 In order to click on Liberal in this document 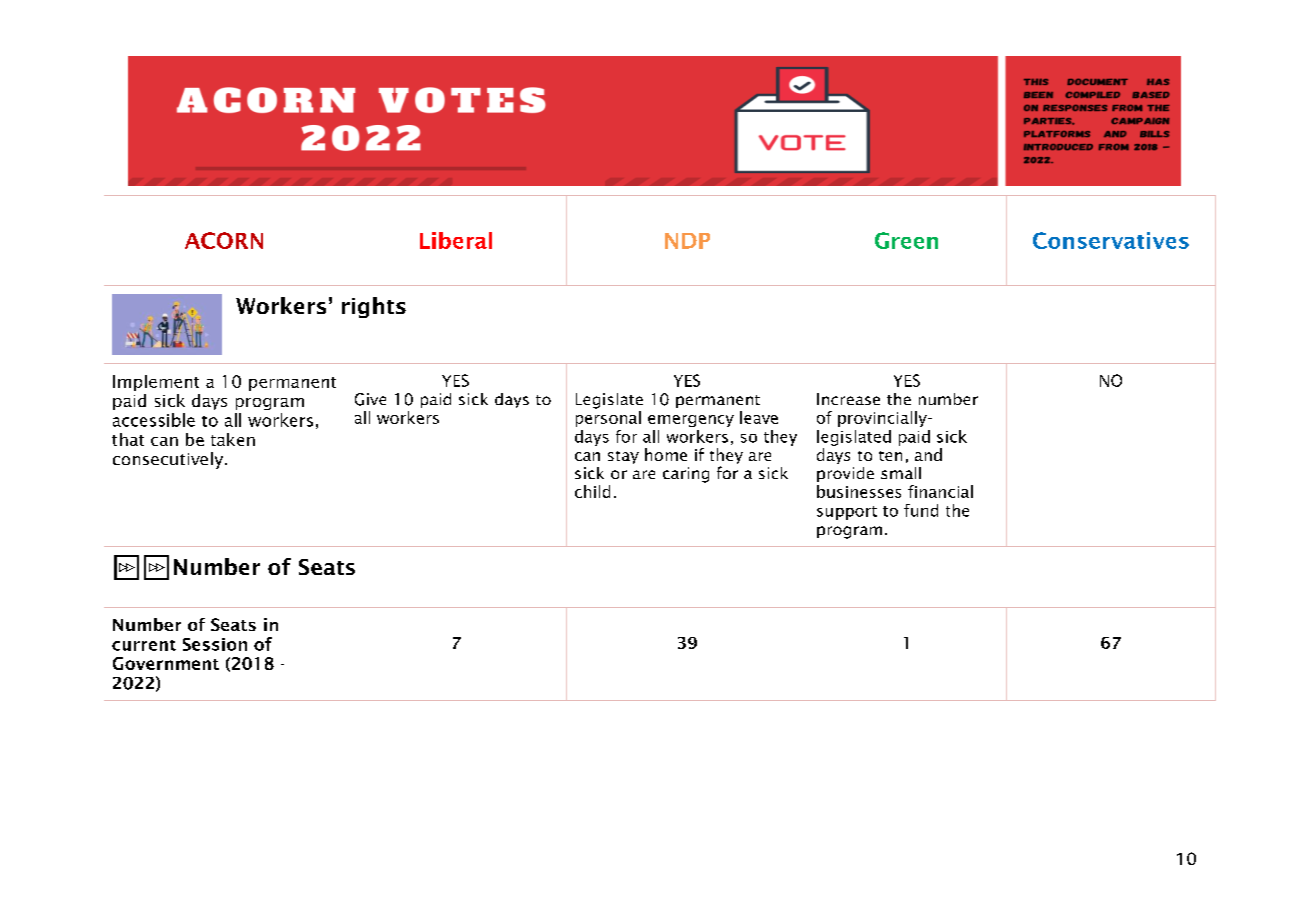, I will do `click(456, 240)`.
